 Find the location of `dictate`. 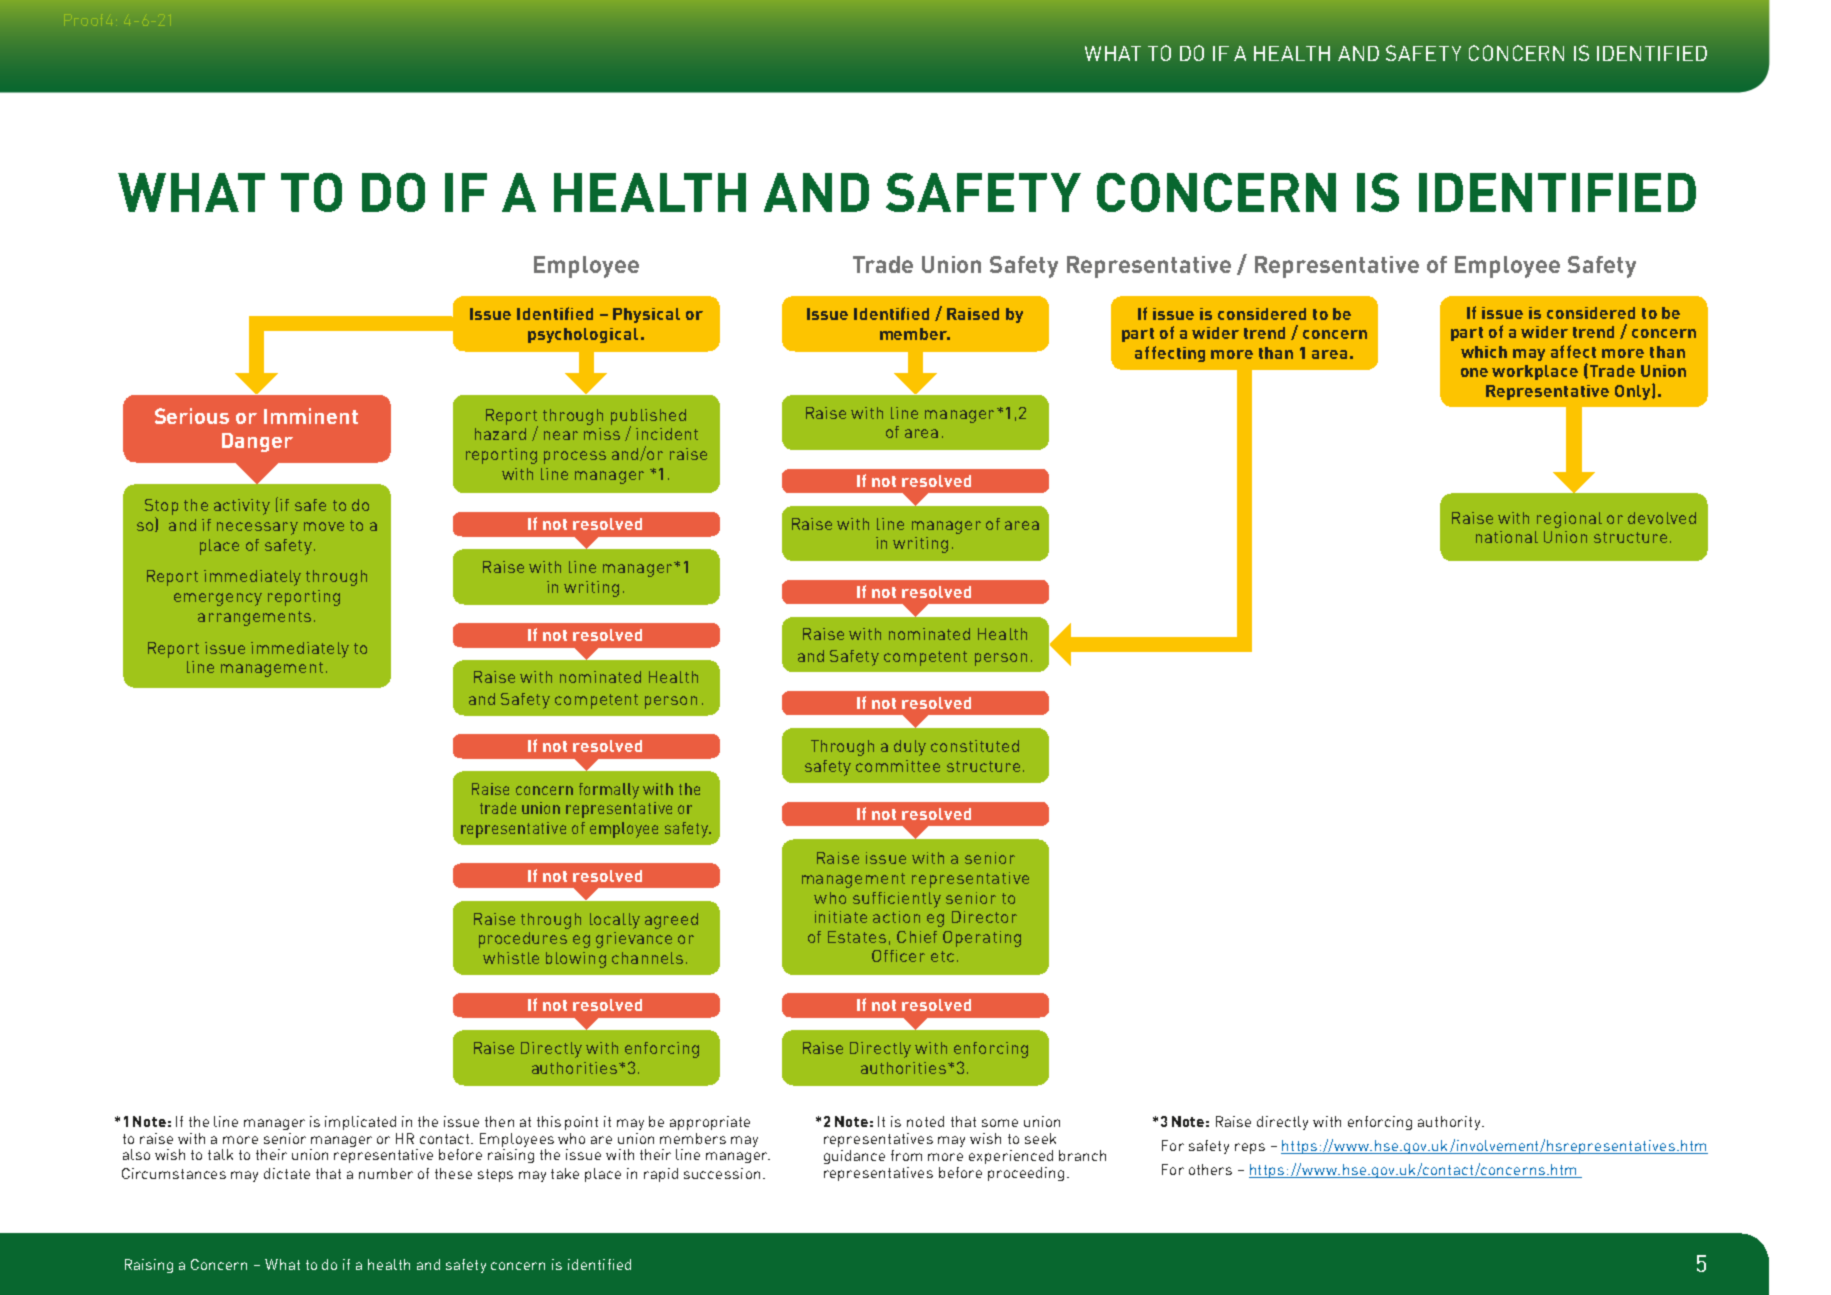

dictate is located at coordinates (287, 1173).
